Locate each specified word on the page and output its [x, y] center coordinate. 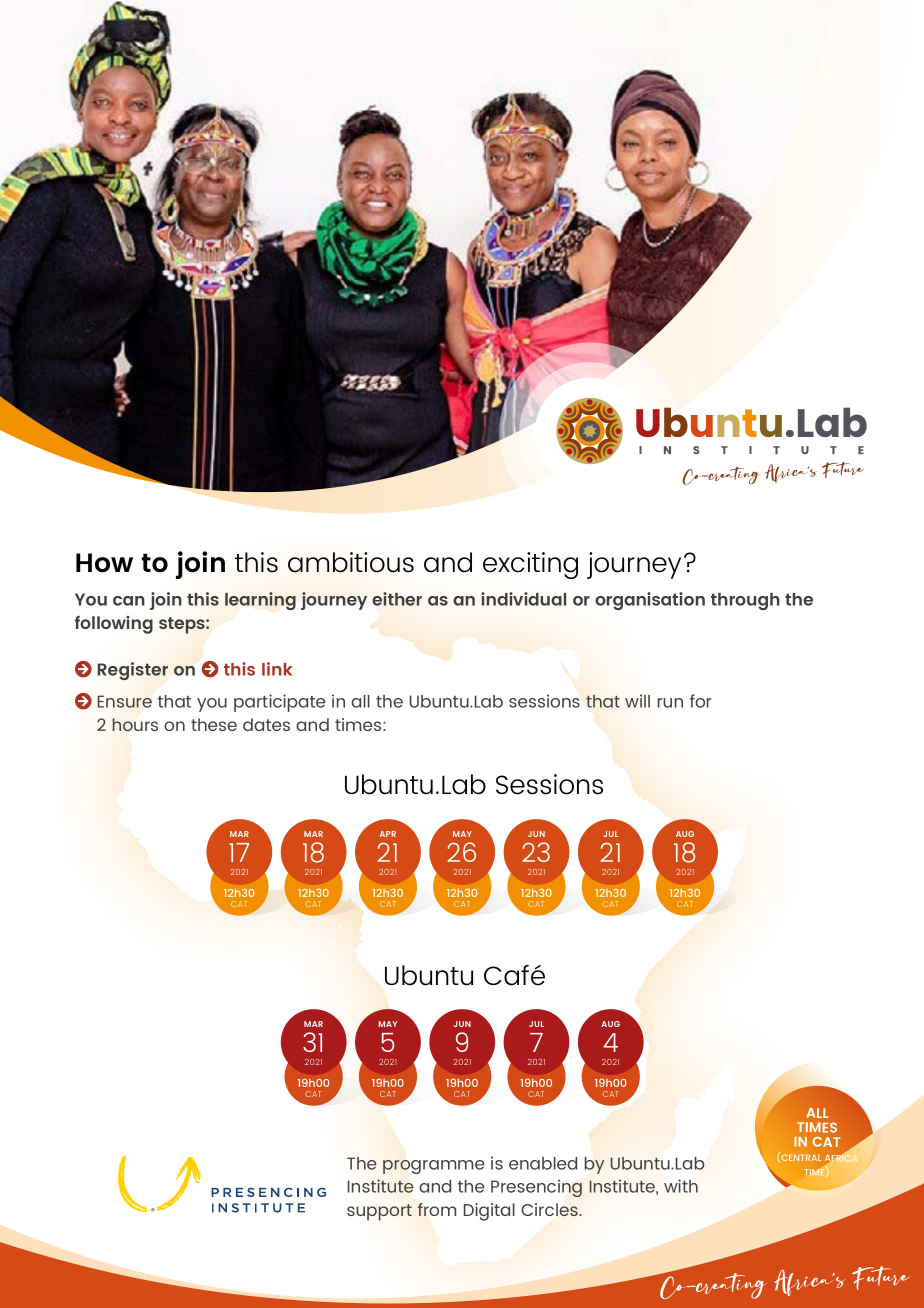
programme [434, 1167]
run [670, 703]
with [681, 1186]
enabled [543, 1163]
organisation [650, 601]
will [637, 701]
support [379, 1212]
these [214, 724]
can [129, 601]
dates [266, 724]
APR [388, 834]
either [397, 599]
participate [280, 703]
